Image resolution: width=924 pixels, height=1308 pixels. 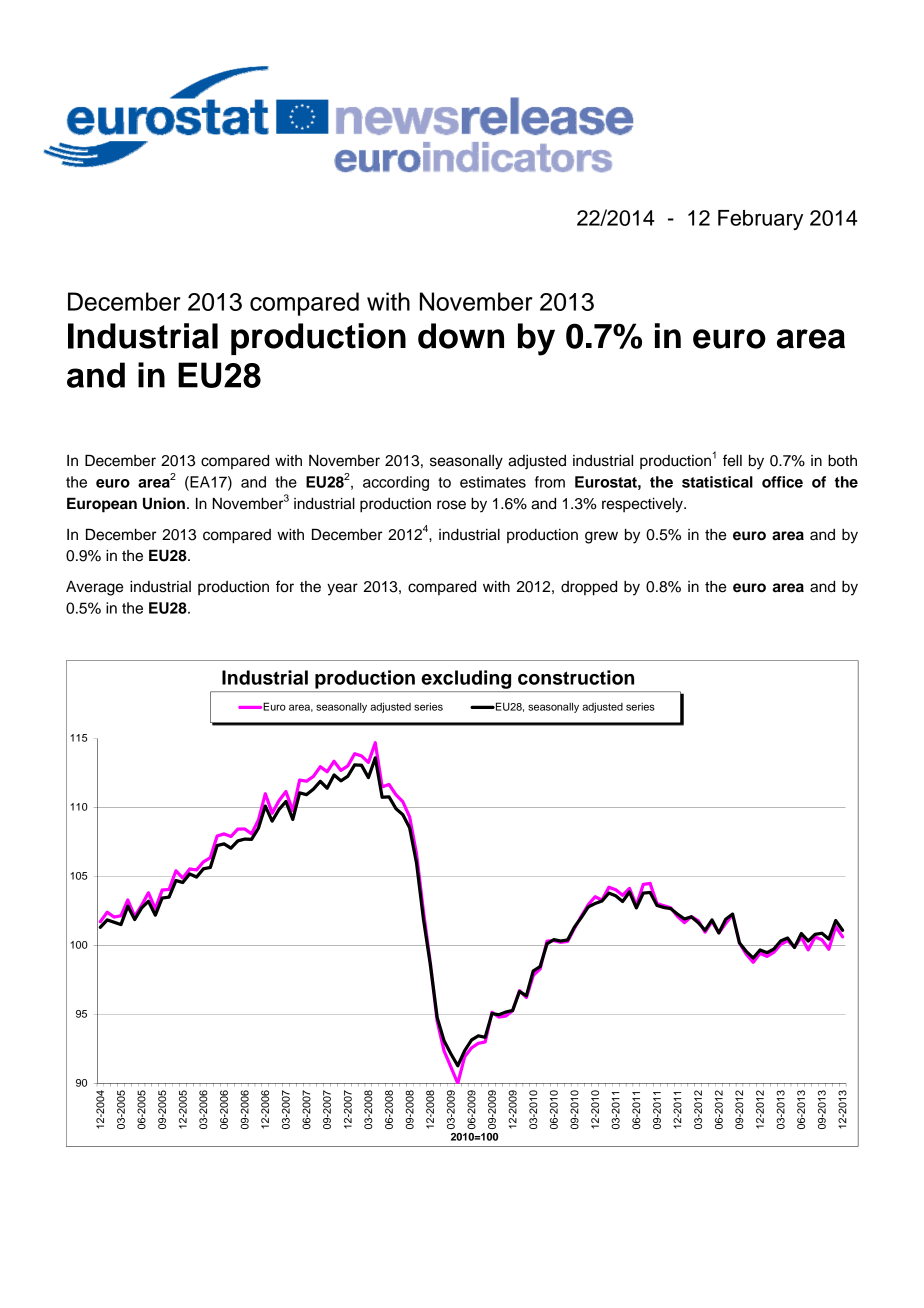 I want to click on Average, so click(x=94, y=588).
